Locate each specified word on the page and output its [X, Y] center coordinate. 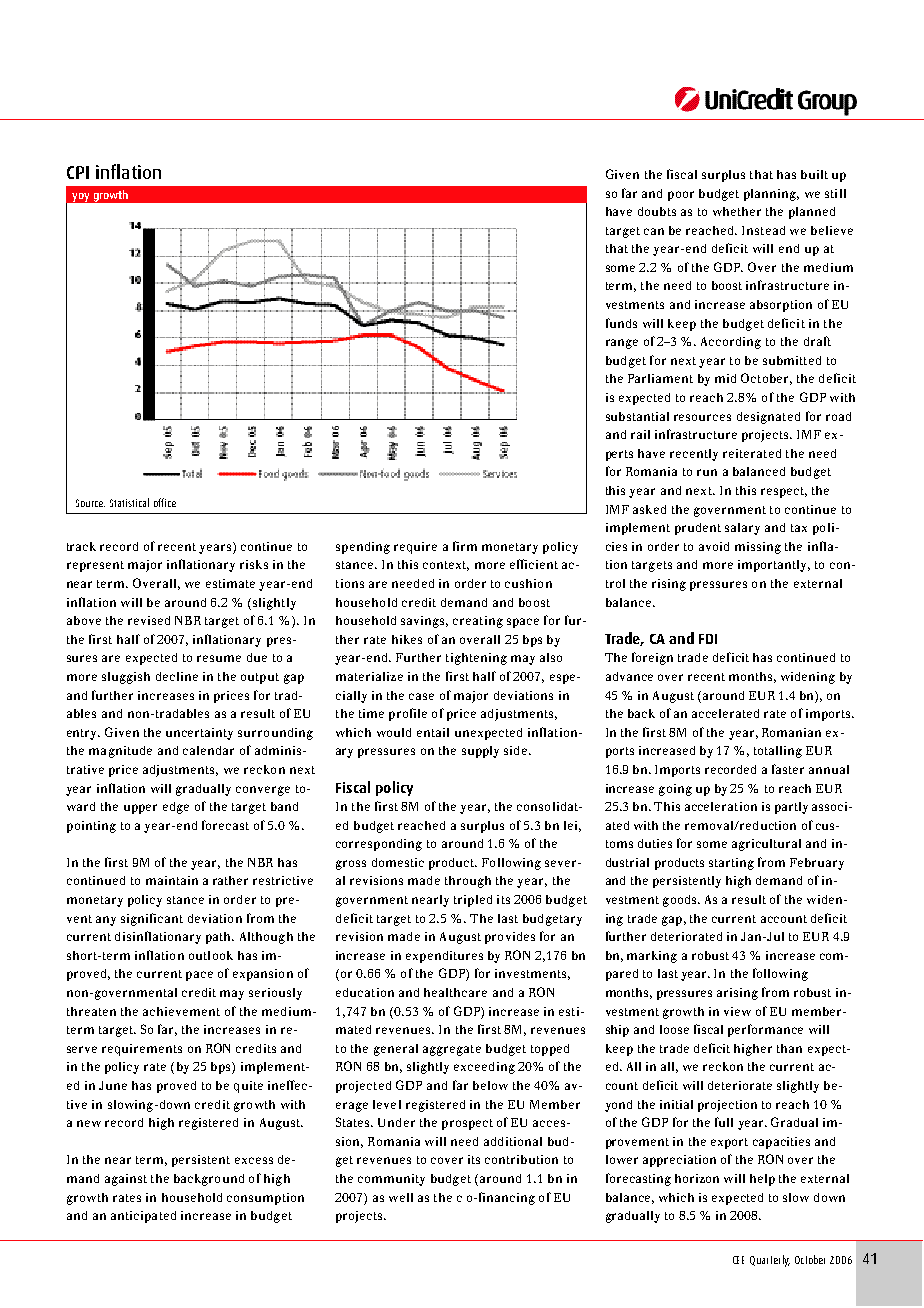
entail [433, 732]
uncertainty [199, 734]
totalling [778, 752]
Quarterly [770, 1261]
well [401, 1197]
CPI [78, 172]
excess [254, 1160]
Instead [763, 230]
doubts [657, 211]
